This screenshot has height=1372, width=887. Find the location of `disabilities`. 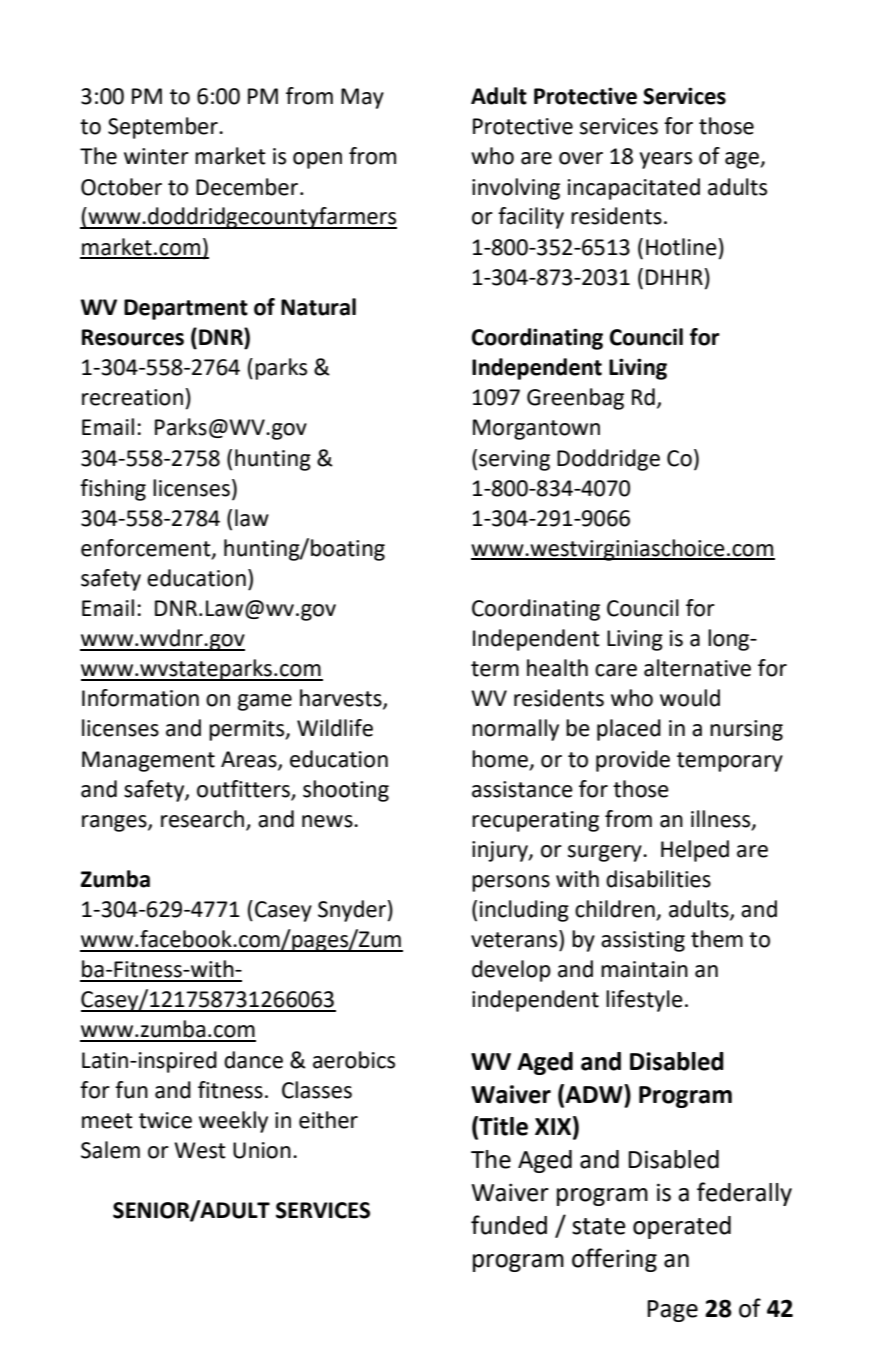

disabilities is located at coordinates (658, 879).
